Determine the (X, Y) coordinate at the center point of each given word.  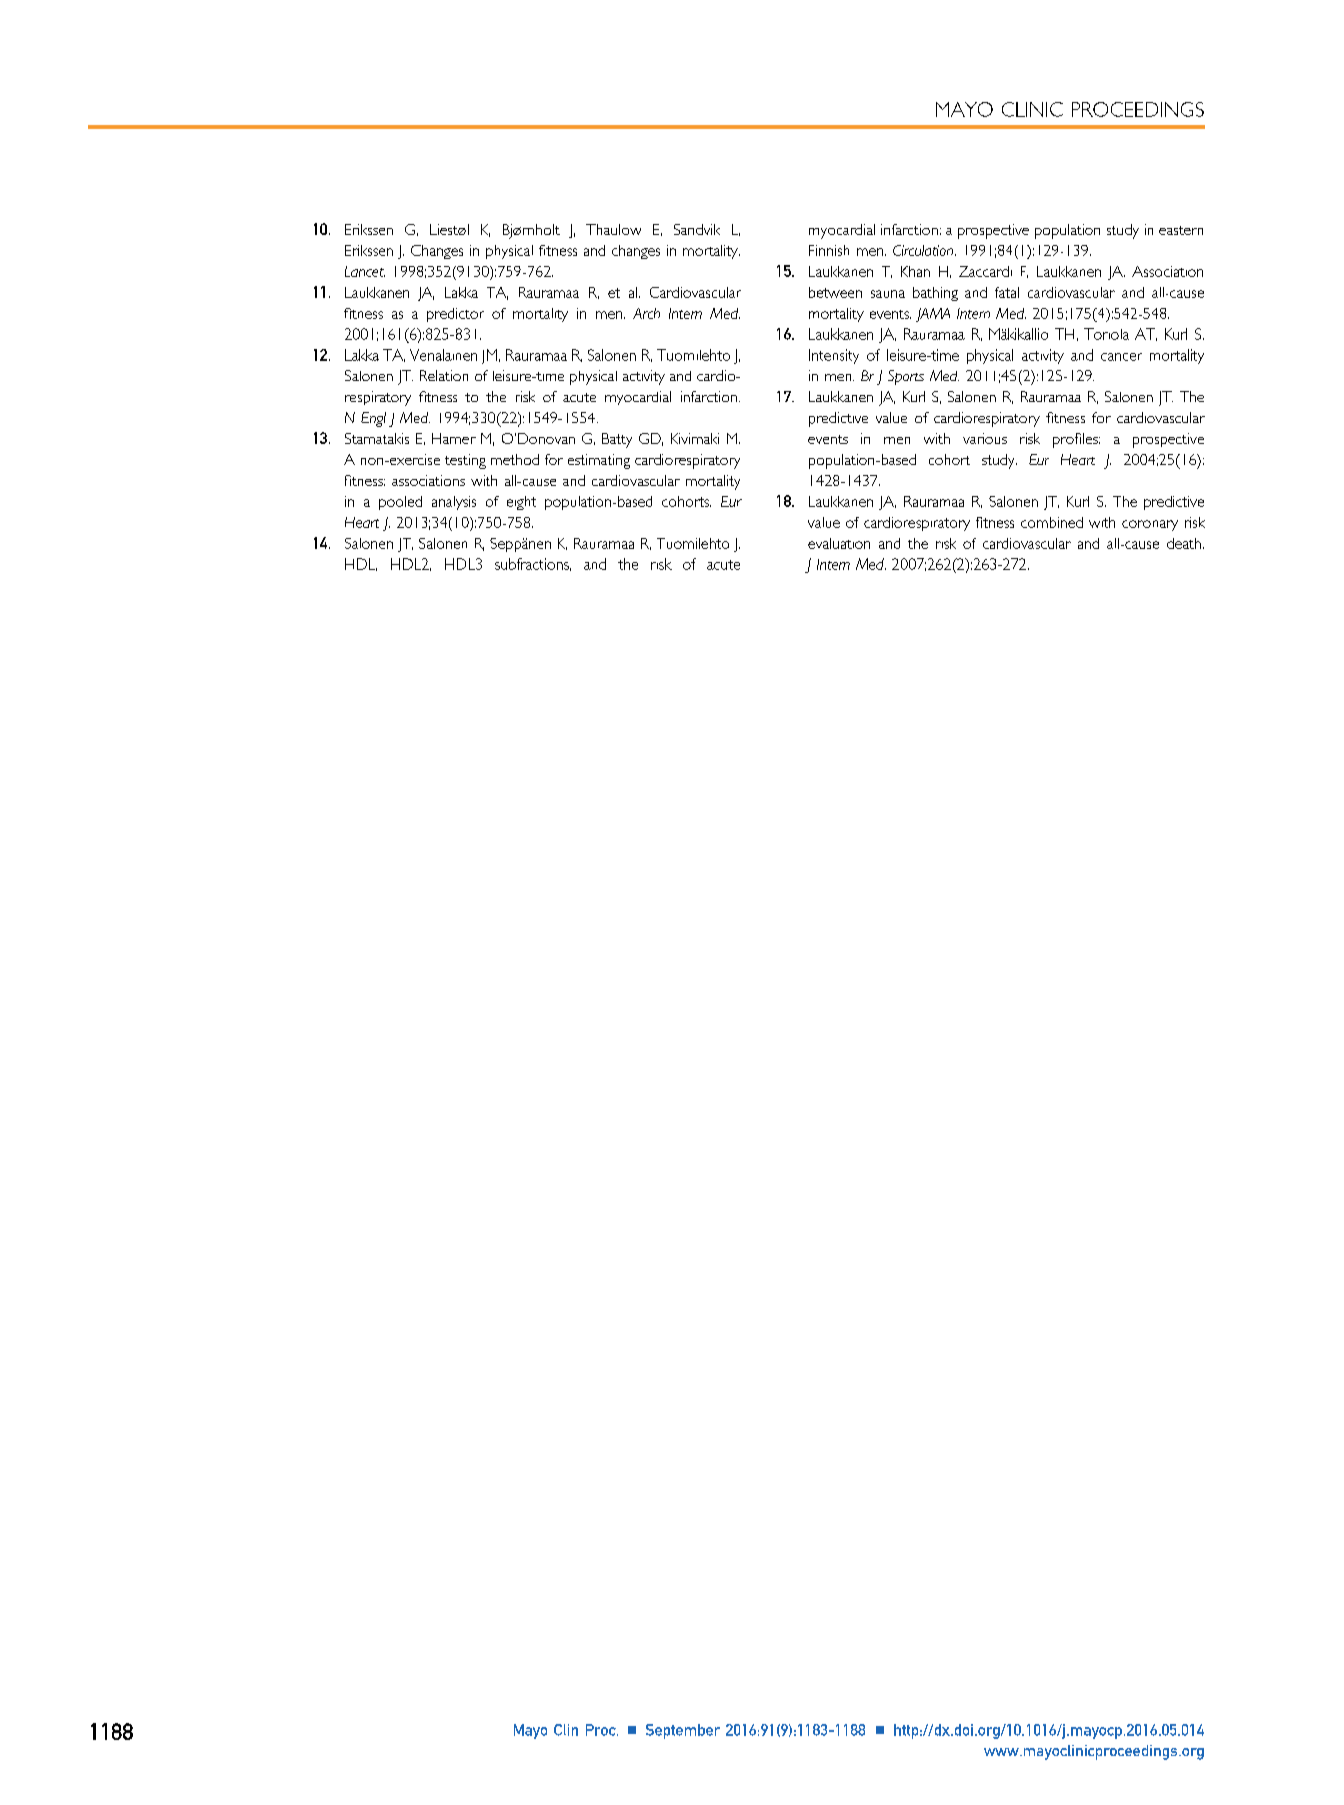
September (683, 1731)
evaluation (839, 543)
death (1184, 543)
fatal (1007, 292)
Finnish (829, 250)
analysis (454, 503)
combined (1052, 522)
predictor (455, 315)
